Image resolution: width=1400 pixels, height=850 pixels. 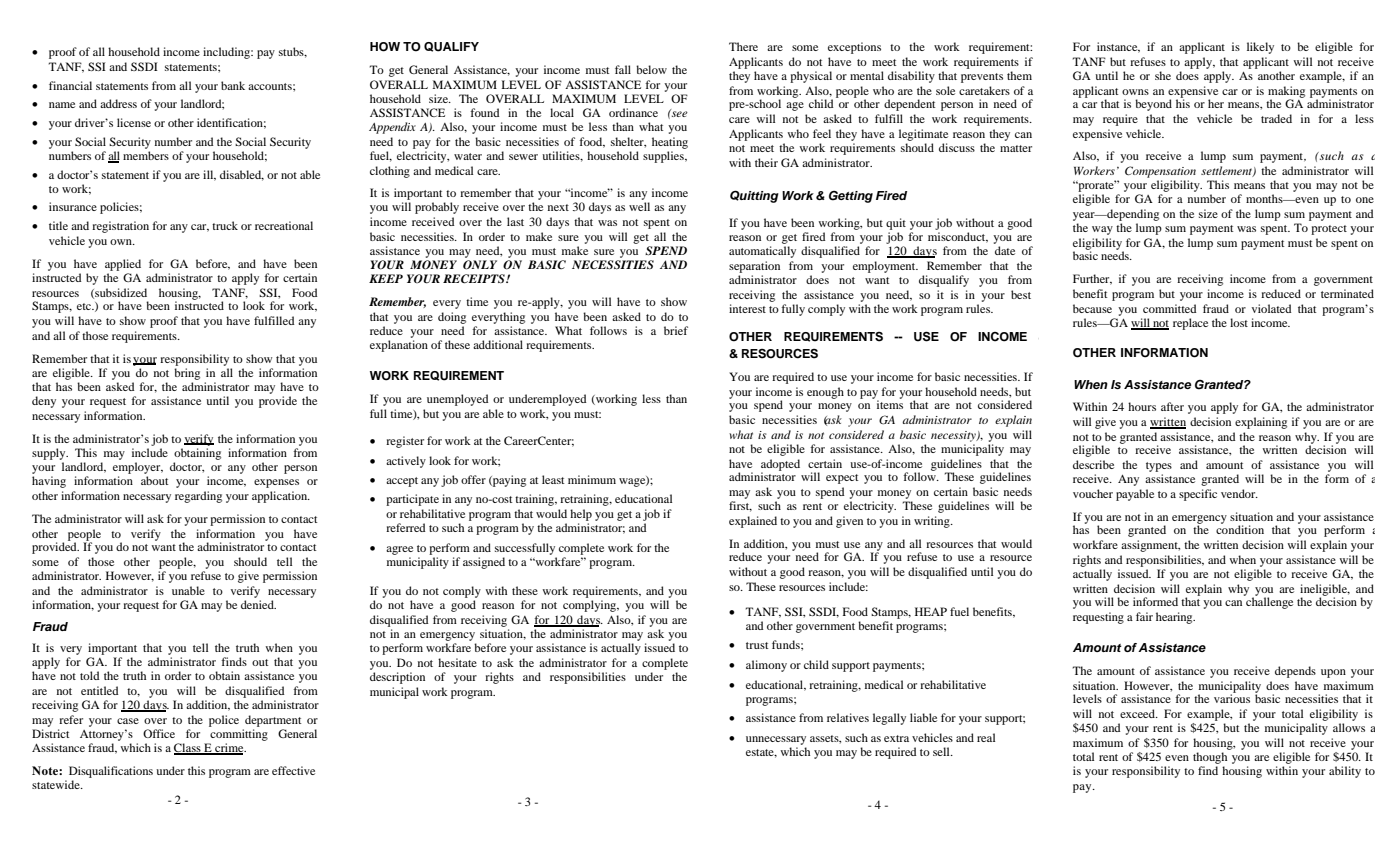 I want to click on bring, so click(x=187, y=374).
